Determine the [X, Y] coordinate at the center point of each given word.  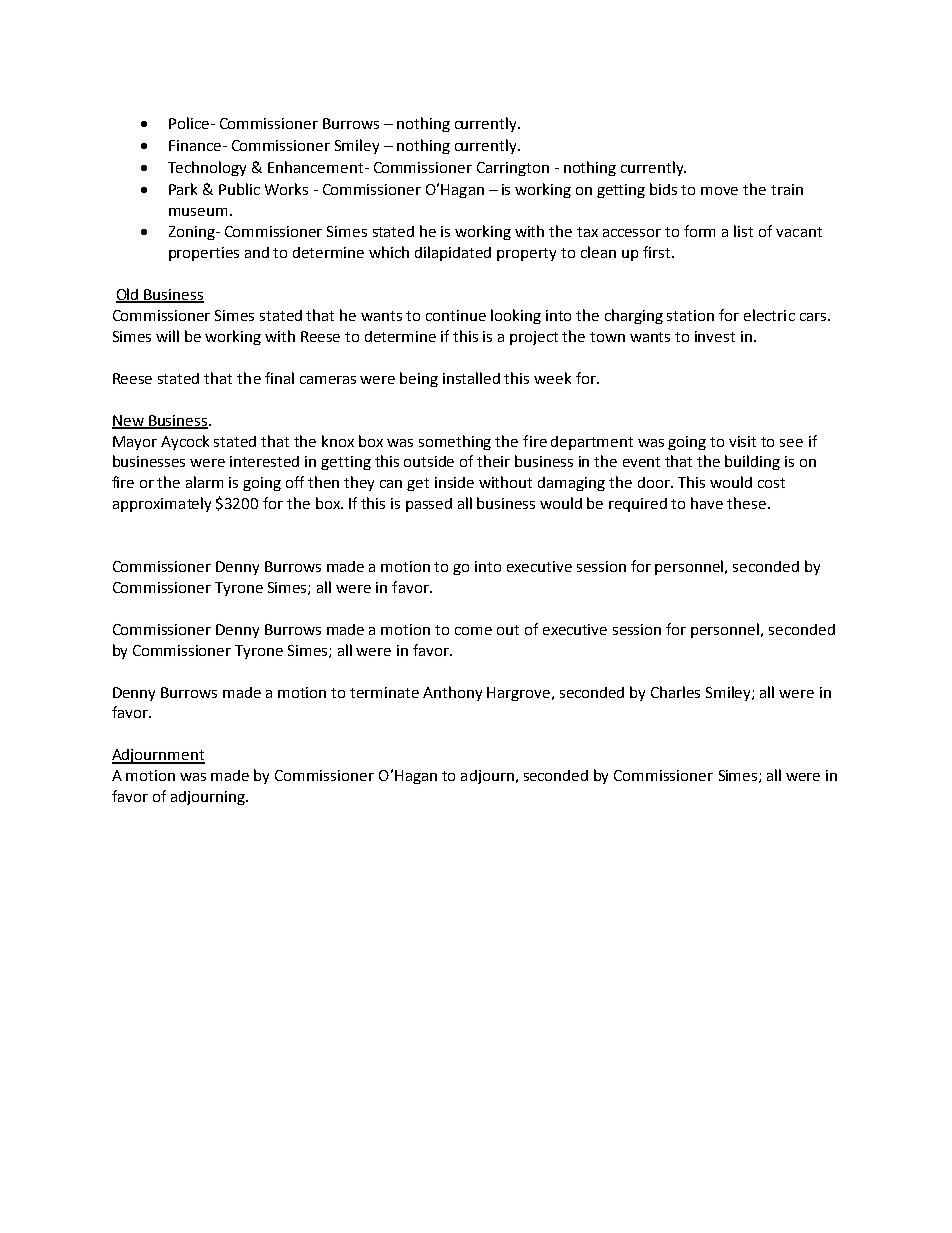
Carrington [513, 169]
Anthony [452, 693]
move [719, 191]
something [455, 442]
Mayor [135, 443]
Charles [675, 692]
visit [742, 441]
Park [183, 189]
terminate [384, 692]
